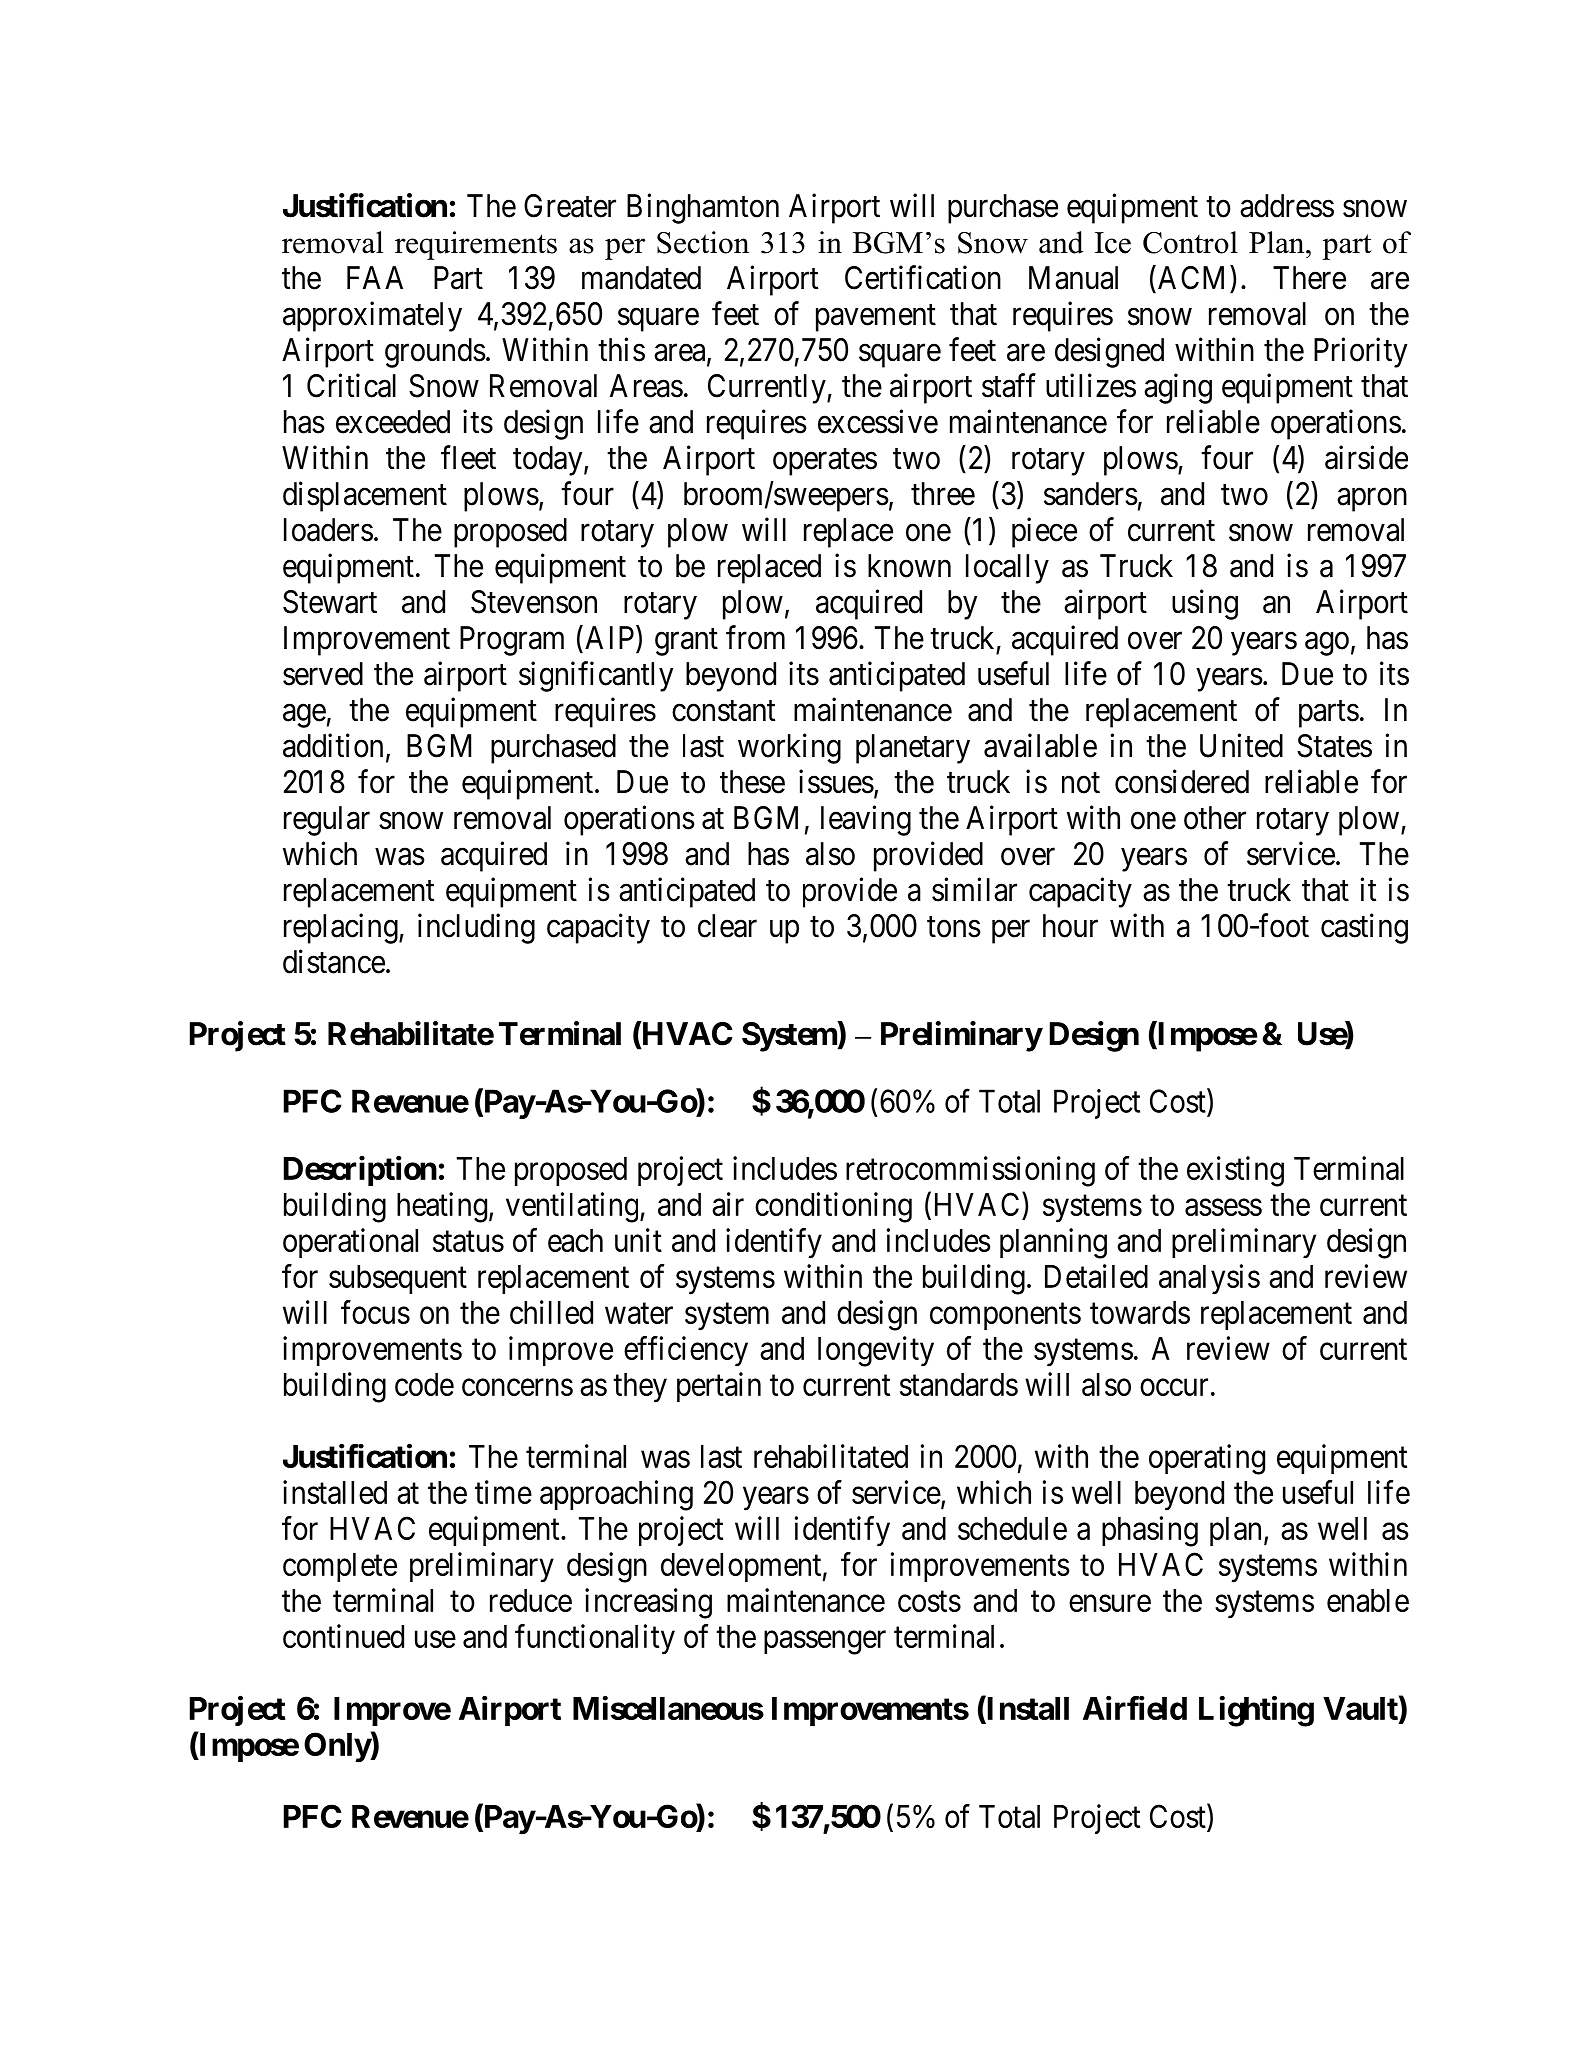 The width and height of the document is (1596, 2066). What do you see at coordinates (476, 928) in the document?
I see `including` at bounding box center [476, 928].
